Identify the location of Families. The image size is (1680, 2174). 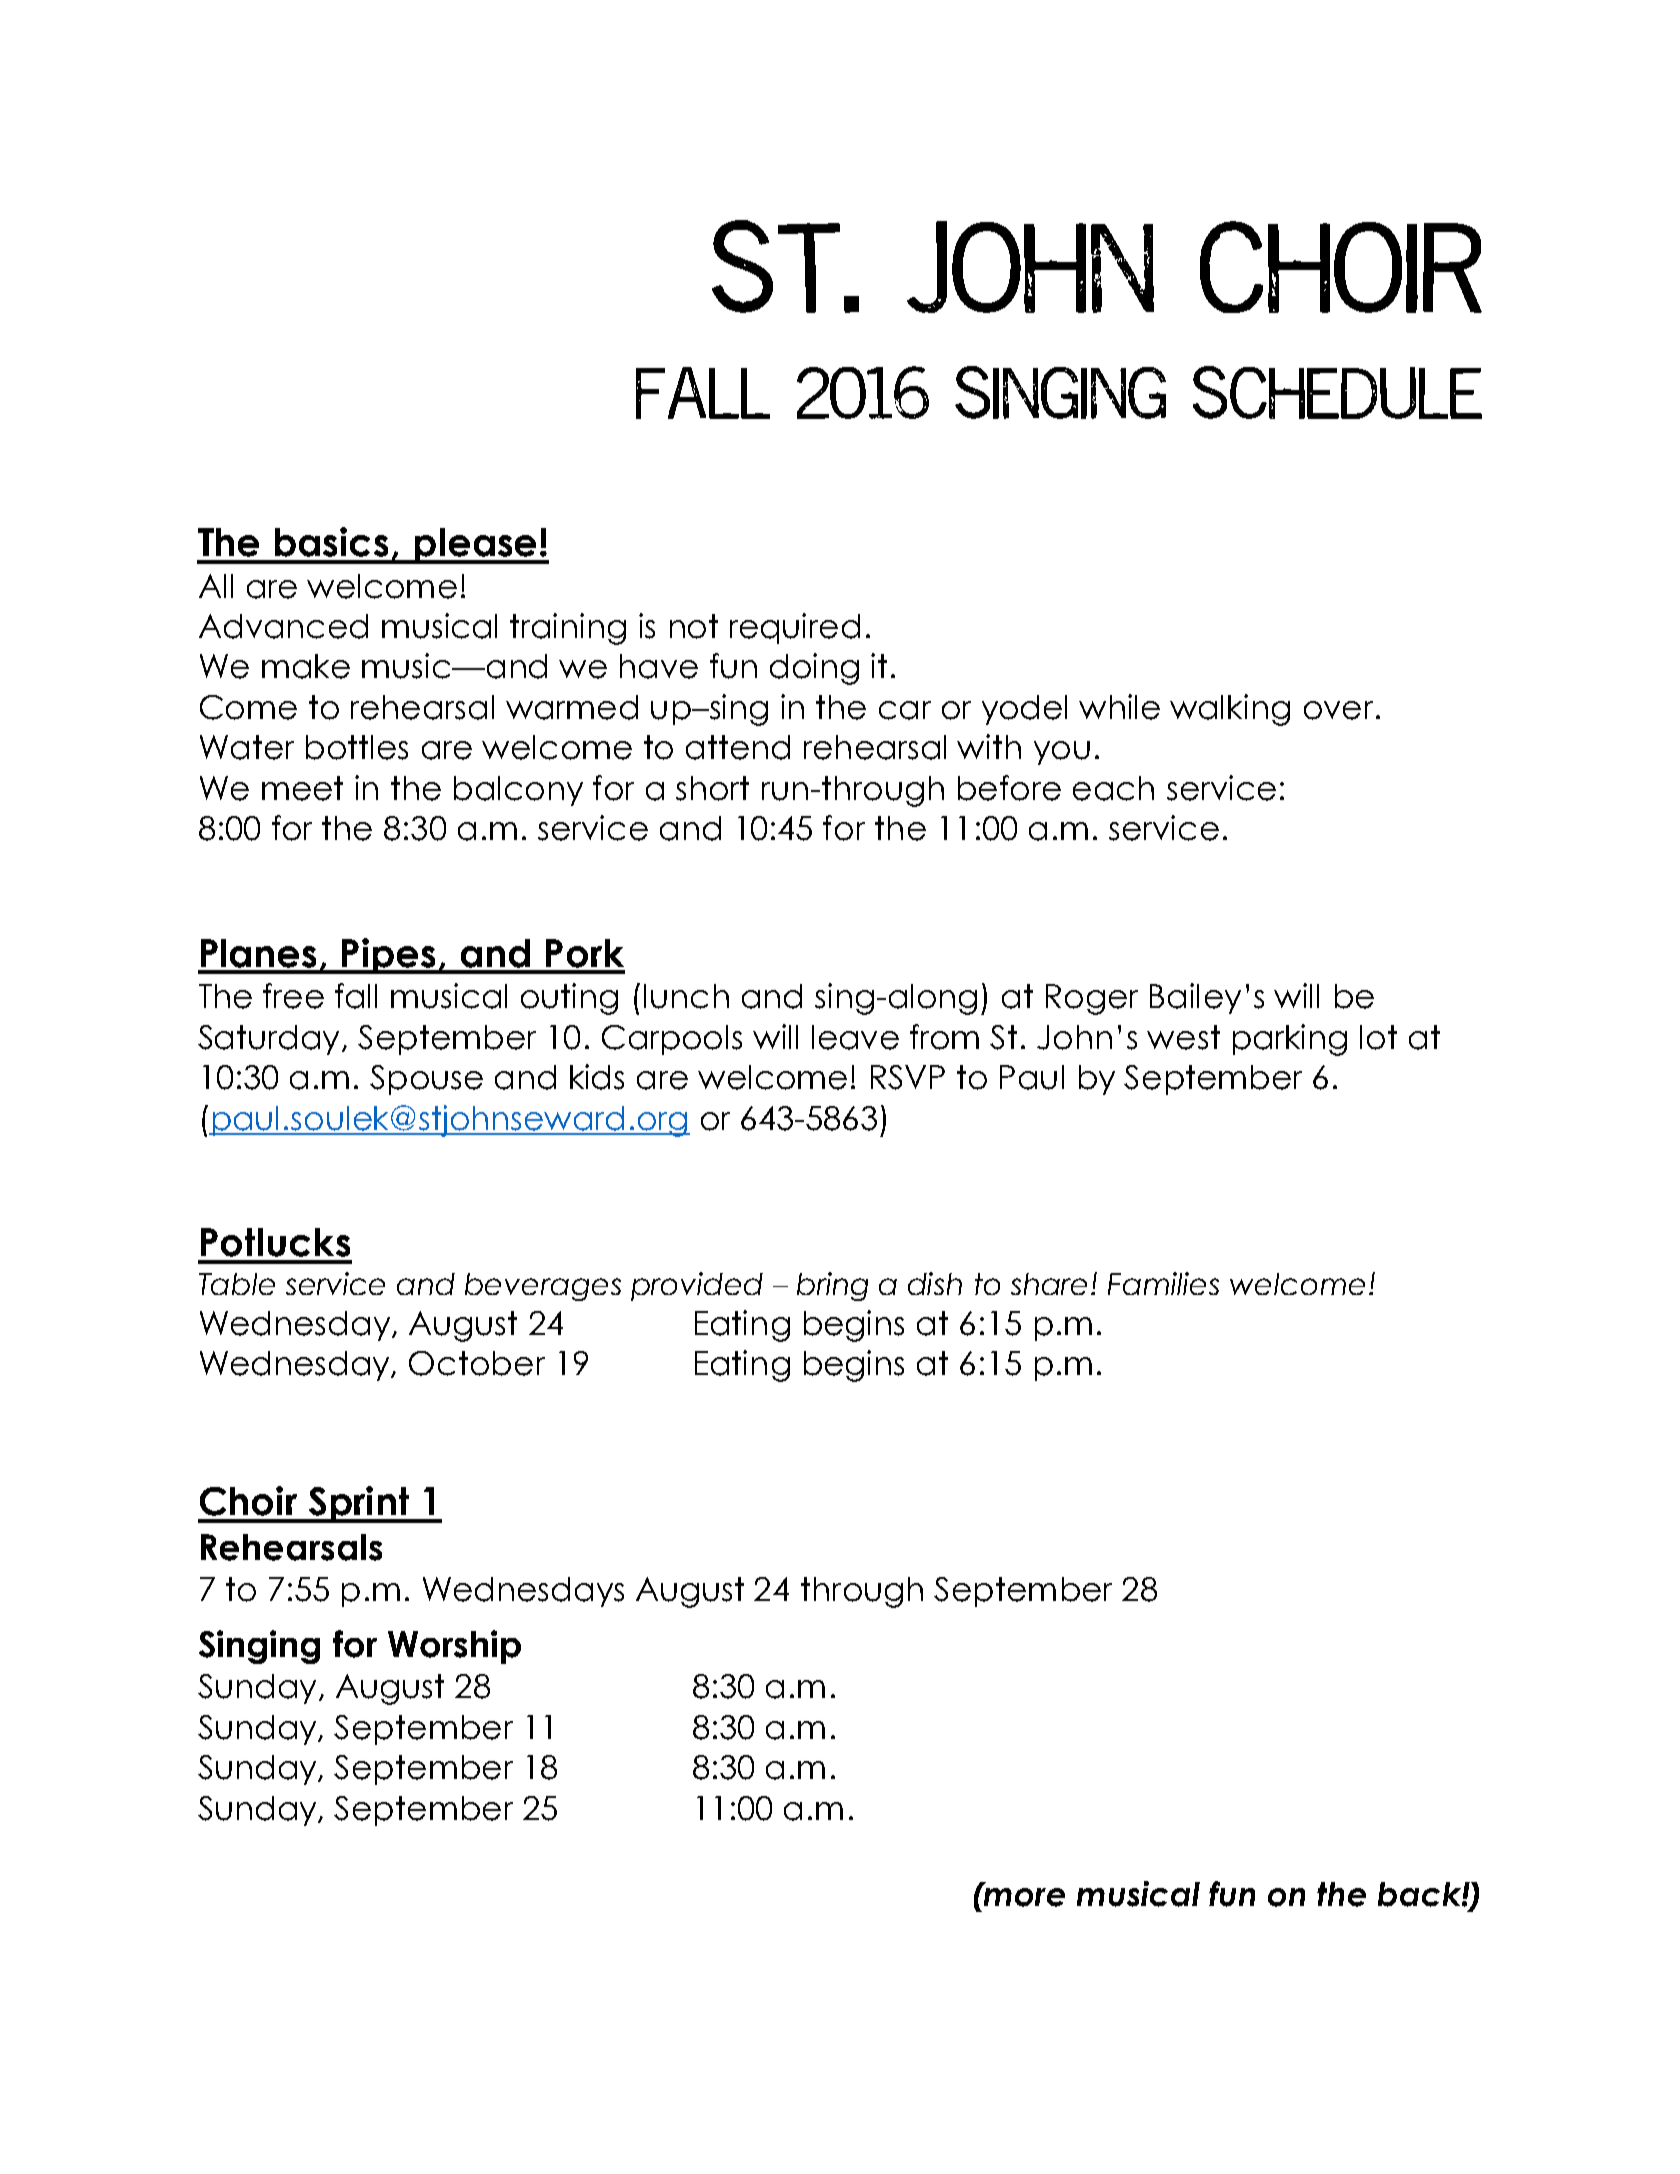
(1163, 1283).
